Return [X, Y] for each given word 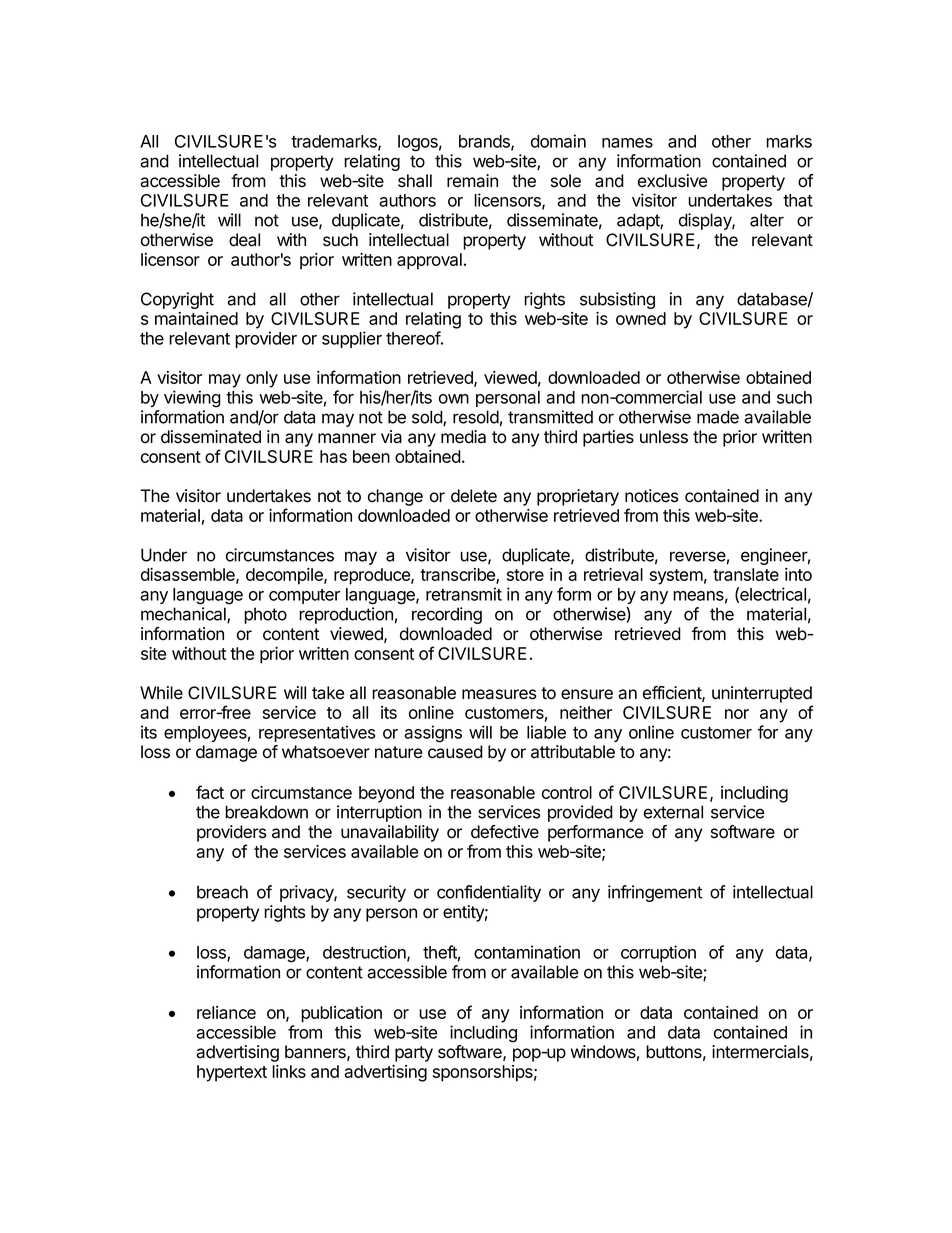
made [718, 417]
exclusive [672, 181]
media [463, 437]
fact [210, 792]
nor [737, 714]
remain [472, 181]
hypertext [232, 1073]
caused [455, 752]
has [333, 456]
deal [244, 240]
